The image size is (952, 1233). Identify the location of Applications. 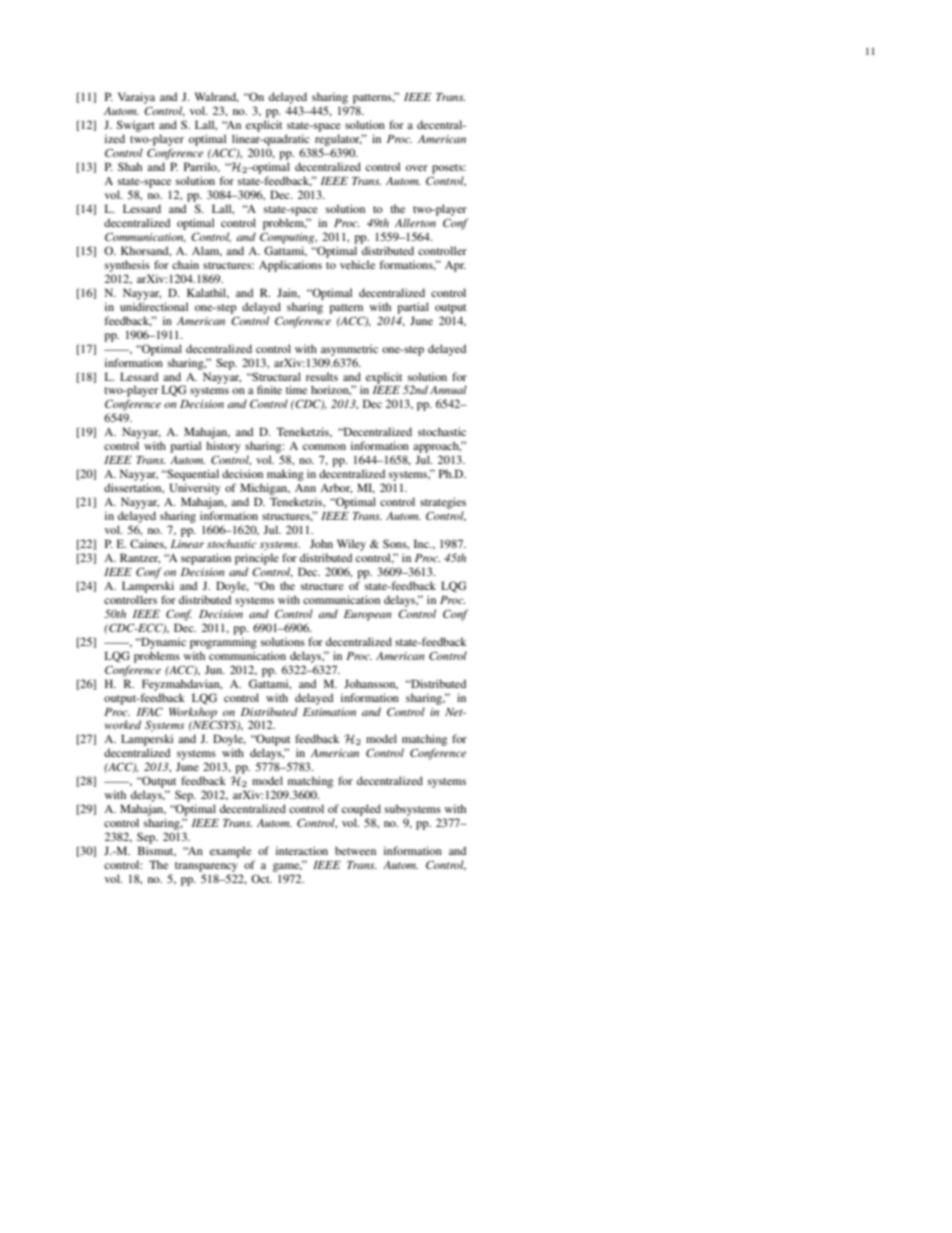
(290, 266).
